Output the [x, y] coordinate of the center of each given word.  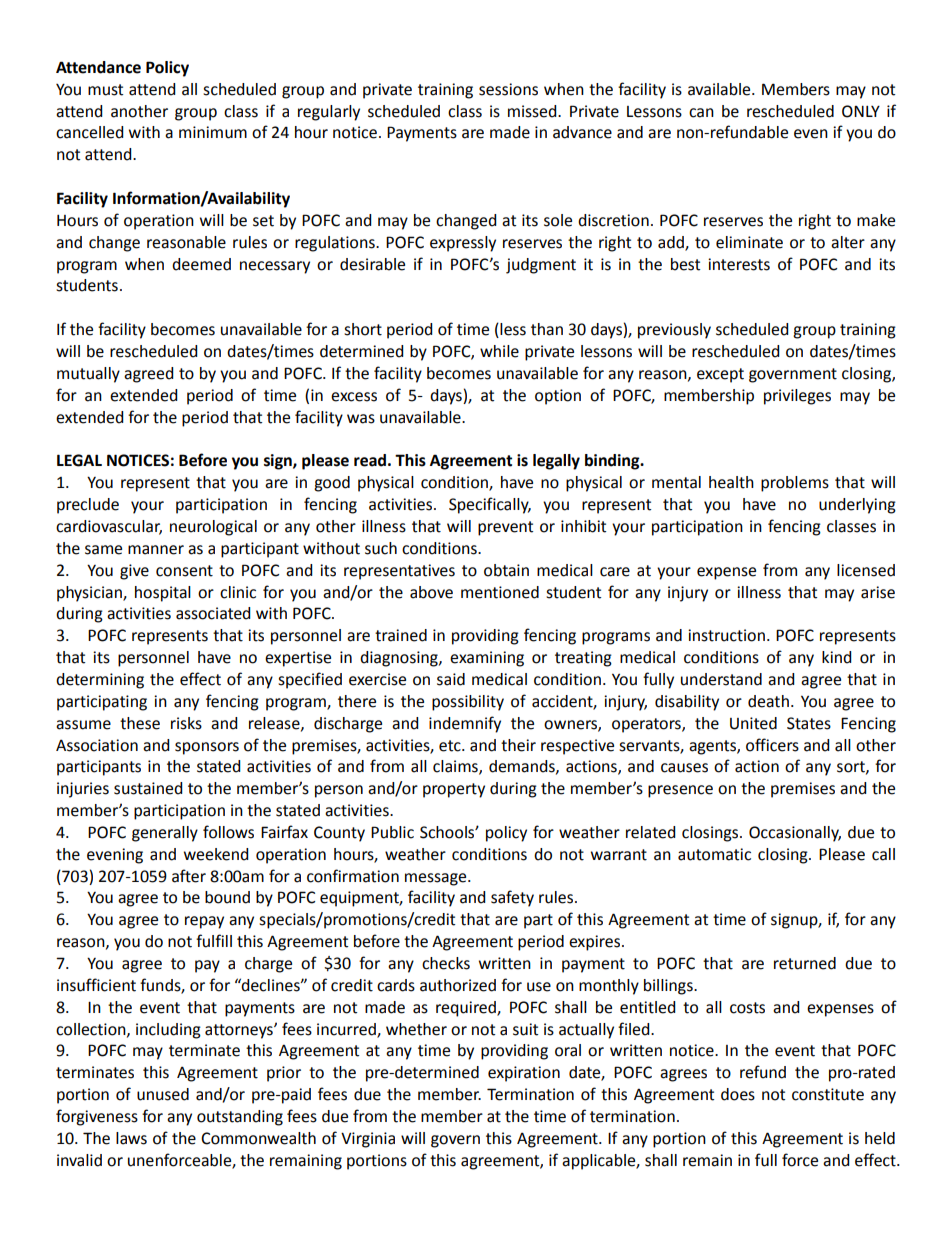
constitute [828, 1094]
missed [533, 111]
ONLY [861, 111]
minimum [213, 132]
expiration [524, 1074]
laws [131, 1138]
